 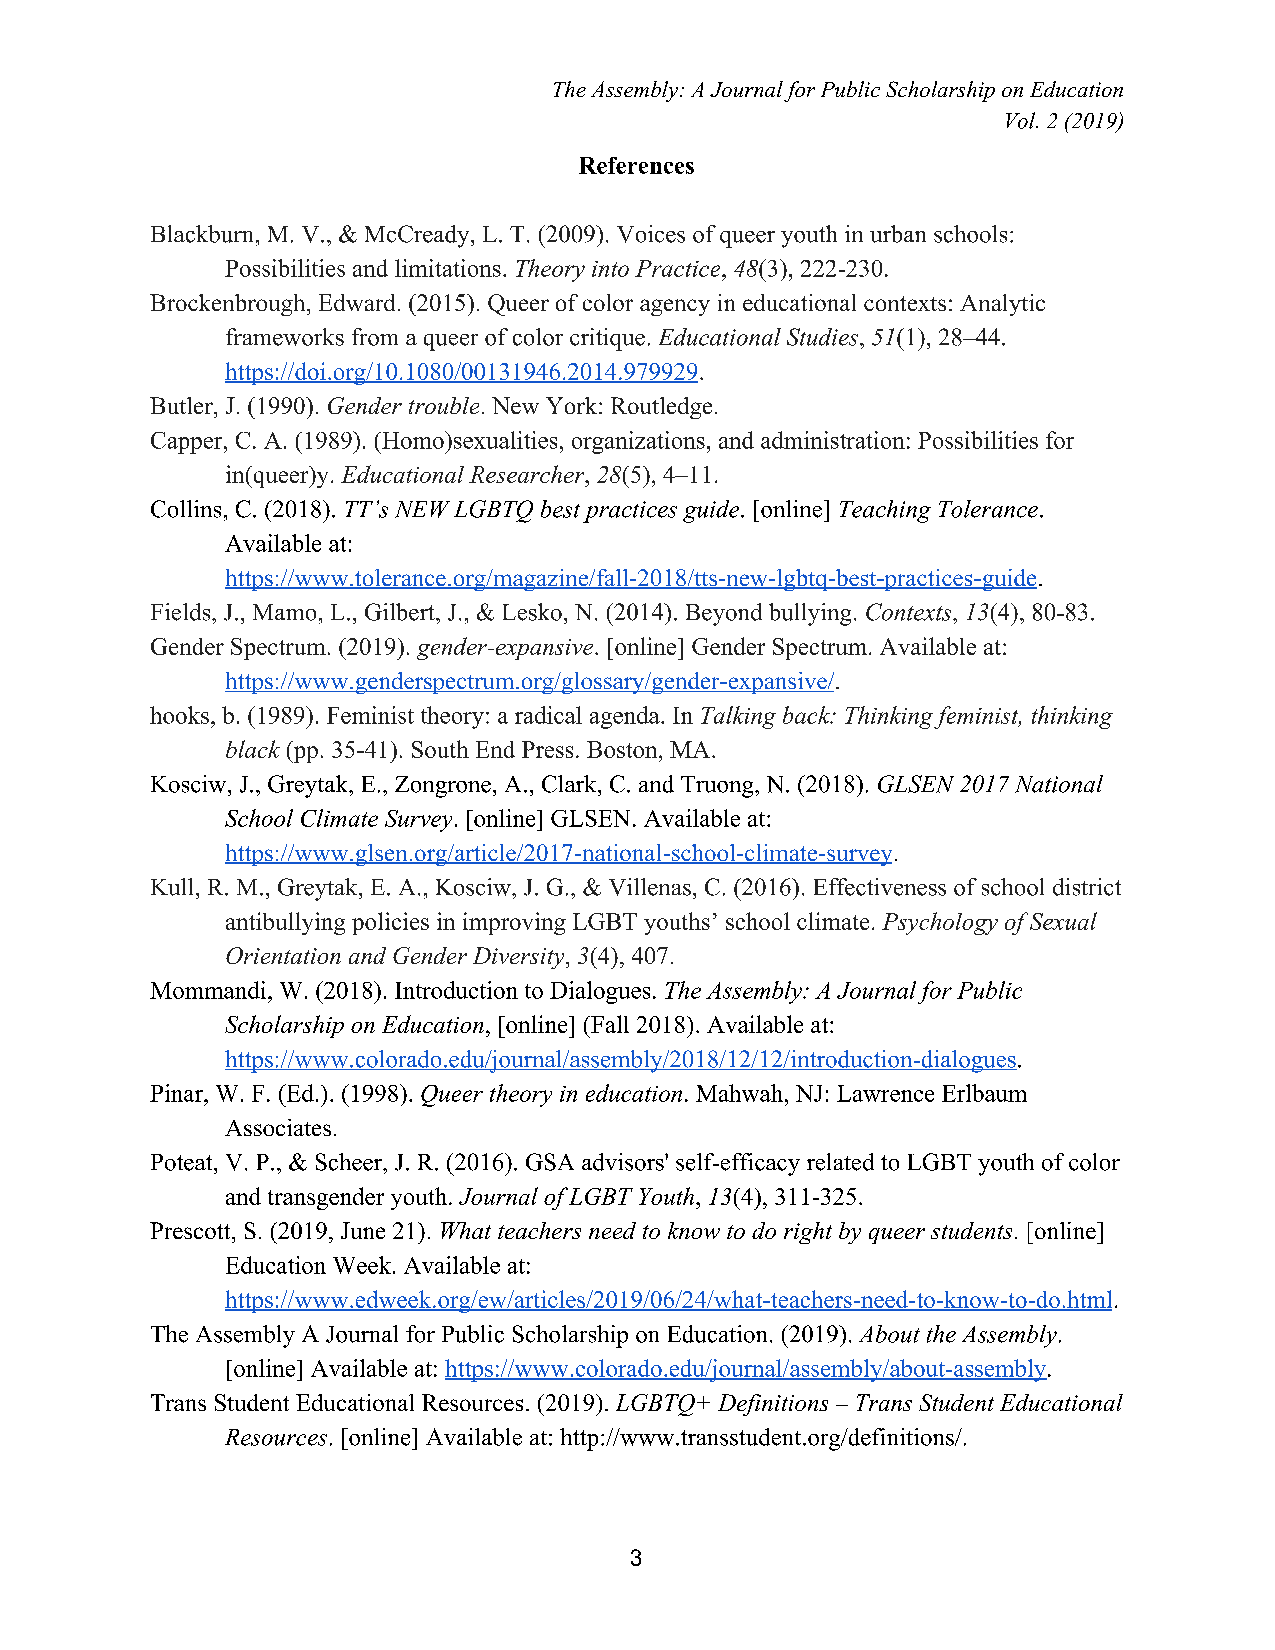 What do you see at coordinates (840, 1162) in the screenshot?
I see `related` at bounding box center [840, 1162].
